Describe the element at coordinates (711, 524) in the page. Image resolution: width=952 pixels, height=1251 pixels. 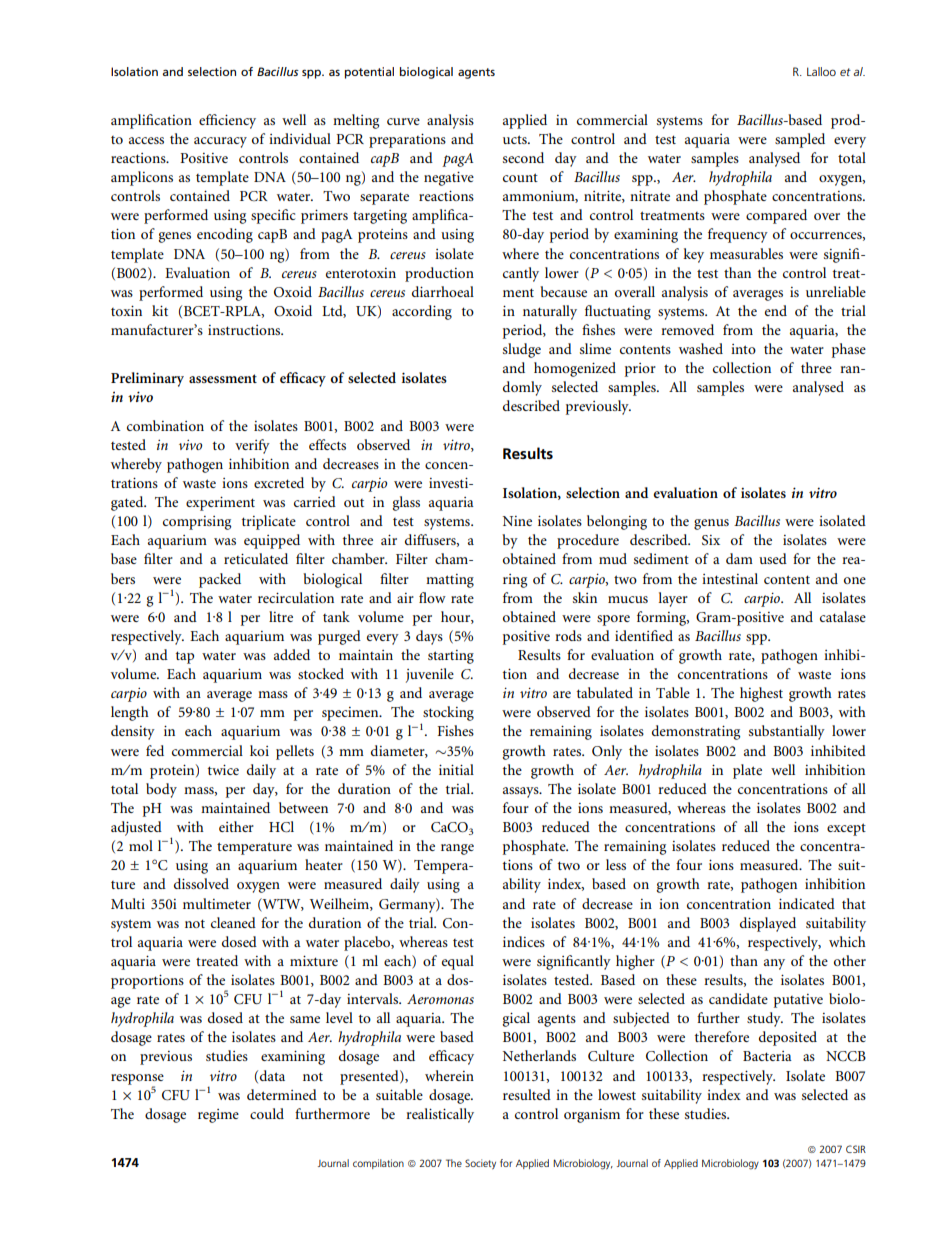
I see `genus` at that location.
